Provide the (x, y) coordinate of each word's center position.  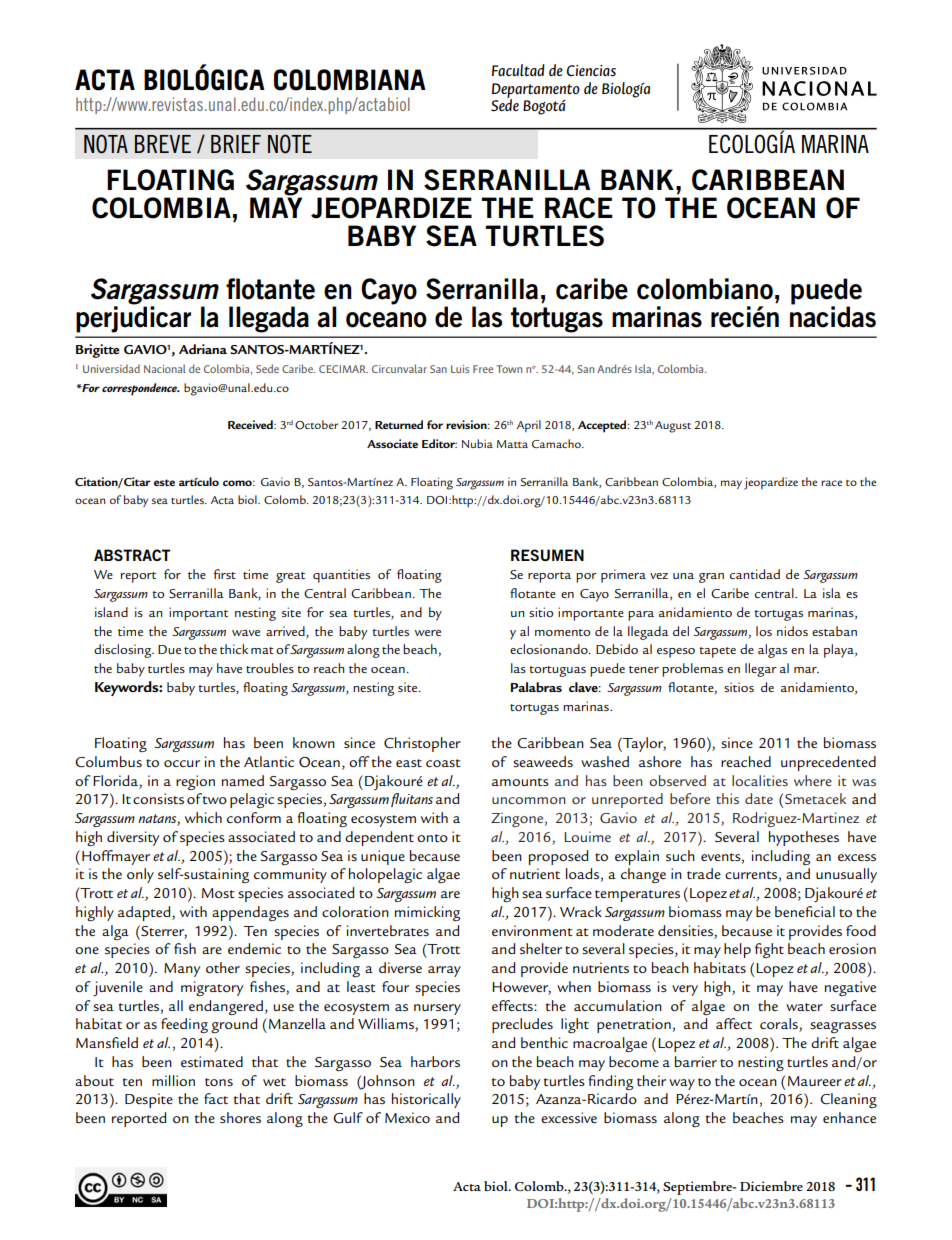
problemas (692, 670)
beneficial (805, 911)
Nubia (477, 443)
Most (218, 893)
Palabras (536, 687)
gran (711, 578)
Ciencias (591, 71)
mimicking (427, 913)
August (673, 427)
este (164, 482)
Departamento (536, 91)
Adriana (203, 349)
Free (483, 369)
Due (169, 649)
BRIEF (236, 144)
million (173, 1080)
